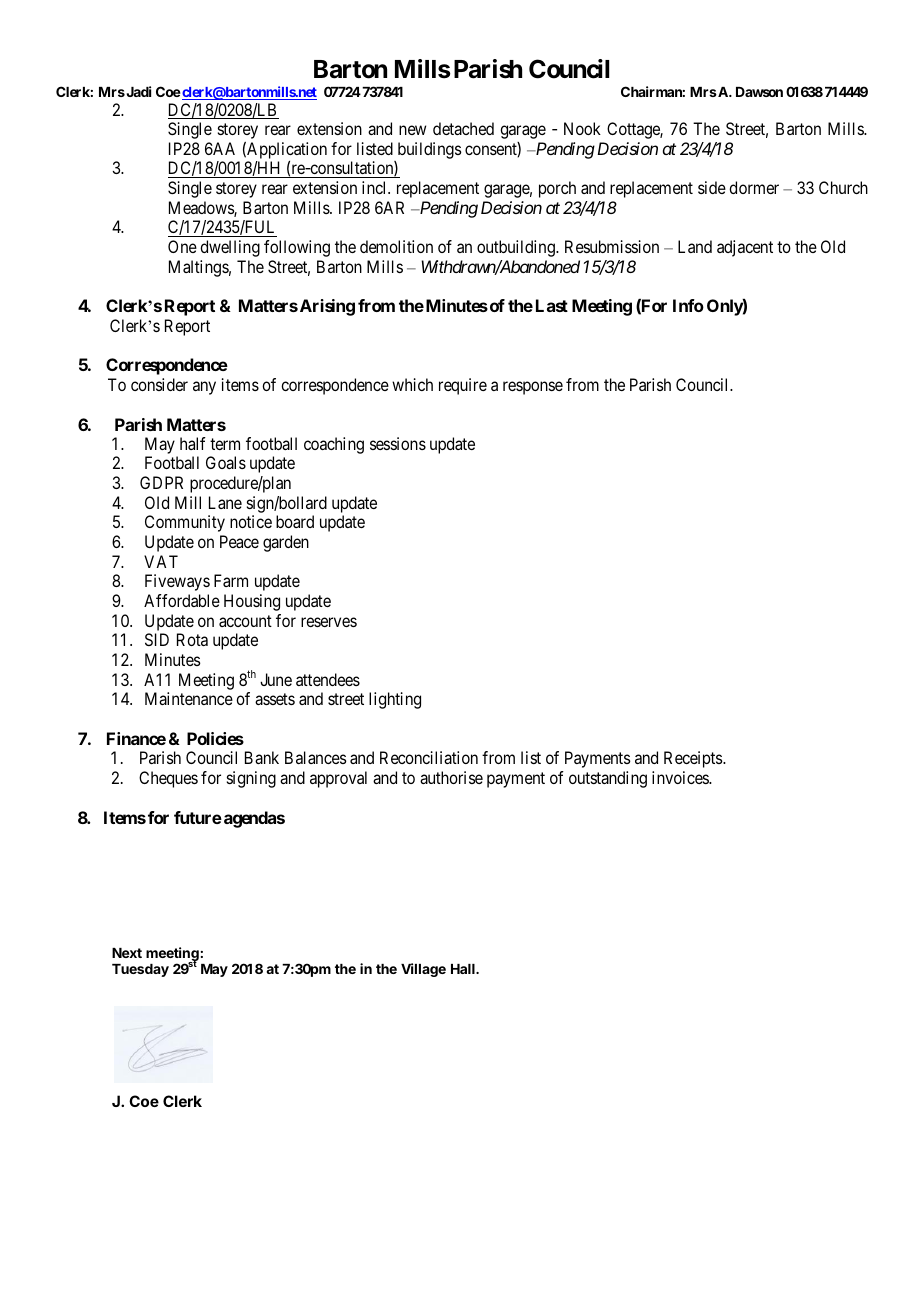  I want to click on Community, so click(185, 523).
